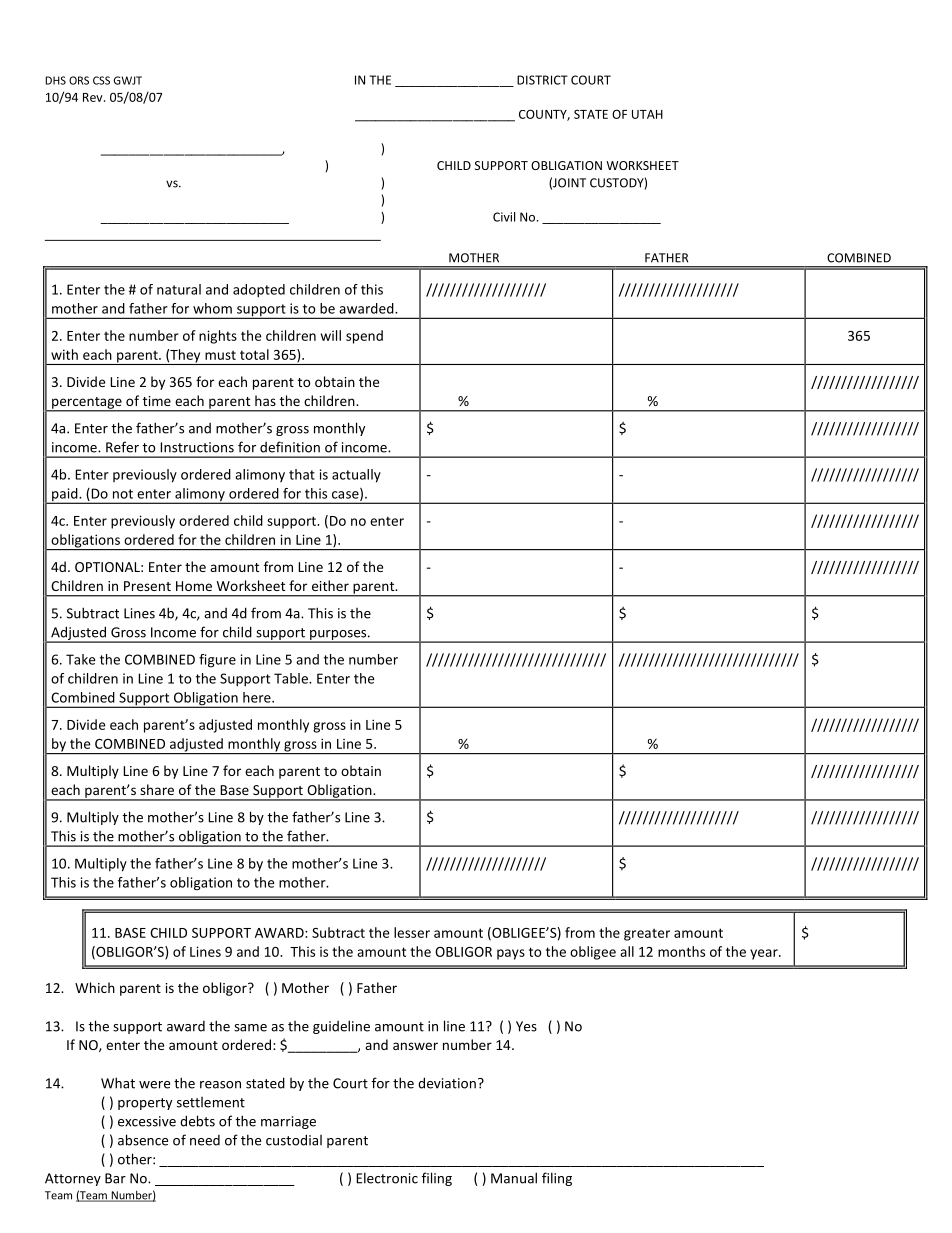 The width and height of the screenshot is (952, 1233). What do you see at coordinates (157, 789) in the screenshot?
I see `share` at bounding box center [157, 789].
